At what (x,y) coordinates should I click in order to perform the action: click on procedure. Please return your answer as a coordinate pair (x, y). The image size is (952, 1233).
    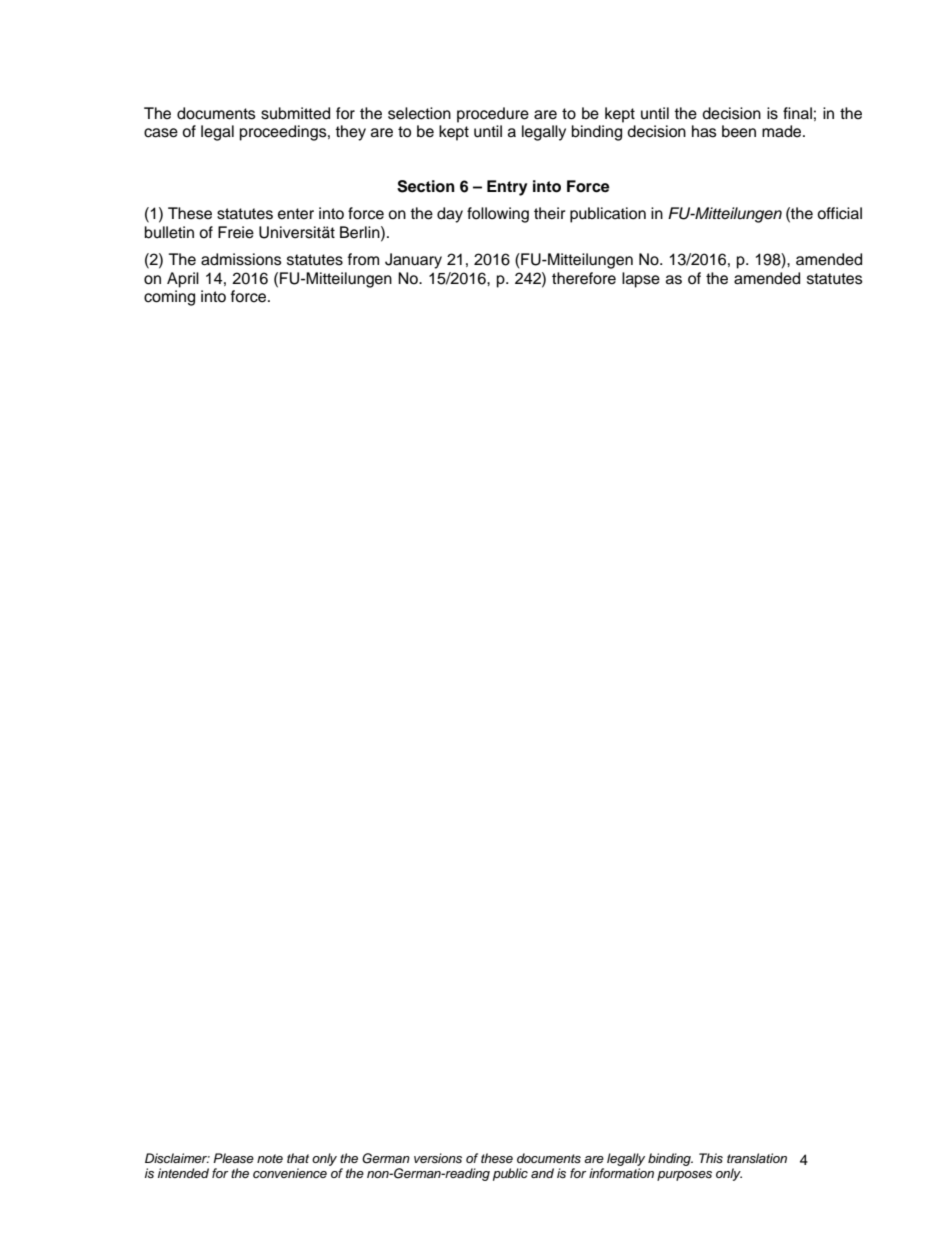
    Looking at the image, I should click on (493, 115).
